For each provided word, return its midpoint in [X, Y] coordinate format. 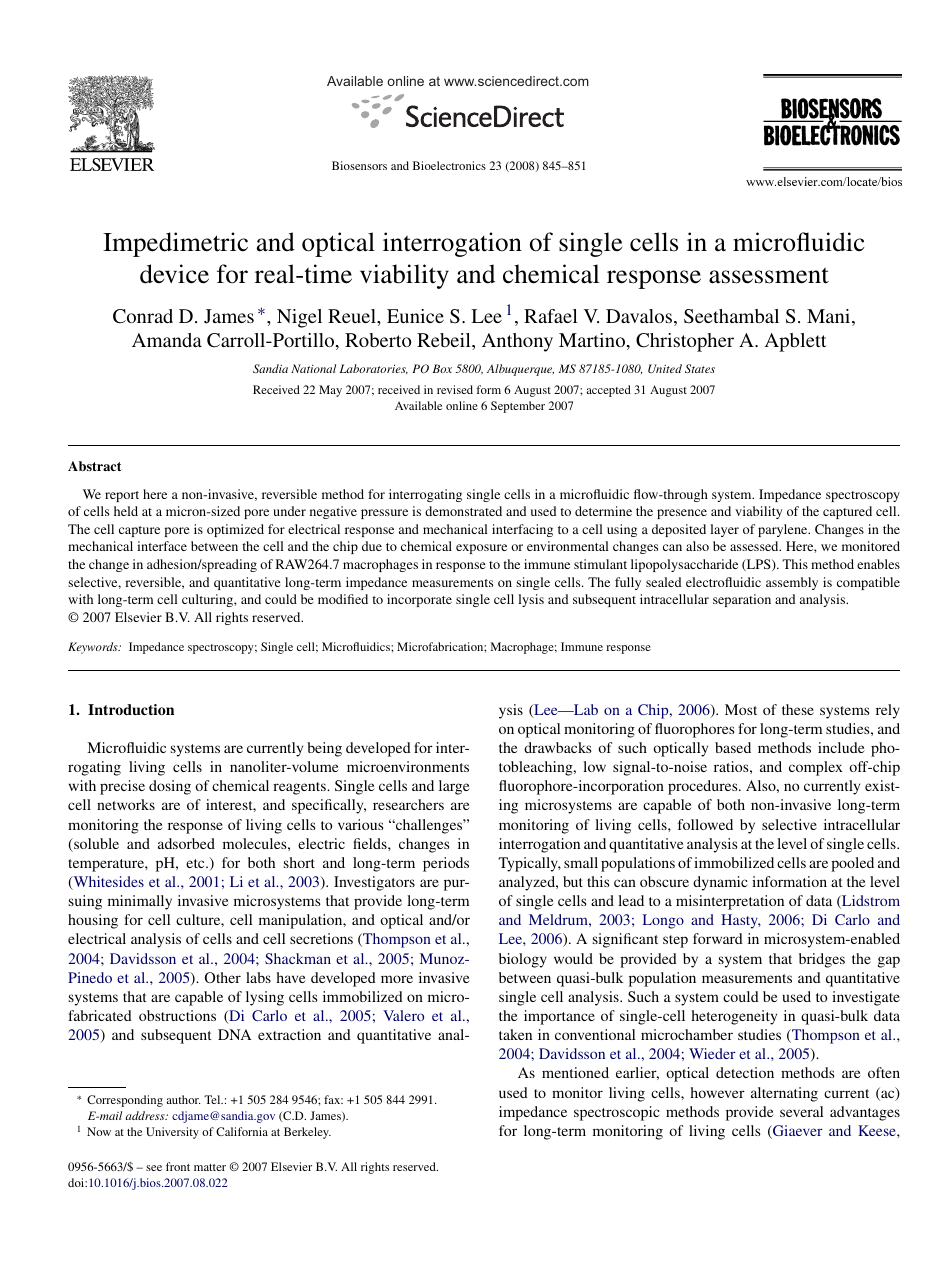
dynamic [720, 883]
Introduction [131, 709]
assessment [769, 275]
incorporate [419, 600]
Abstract [94, 466]
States [700, 368]
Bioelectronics [449, 165]
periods [446, 864]
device [174, 274]
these [798, 709]
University [172, 1133]
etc [196, 863]
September [518, 407]
